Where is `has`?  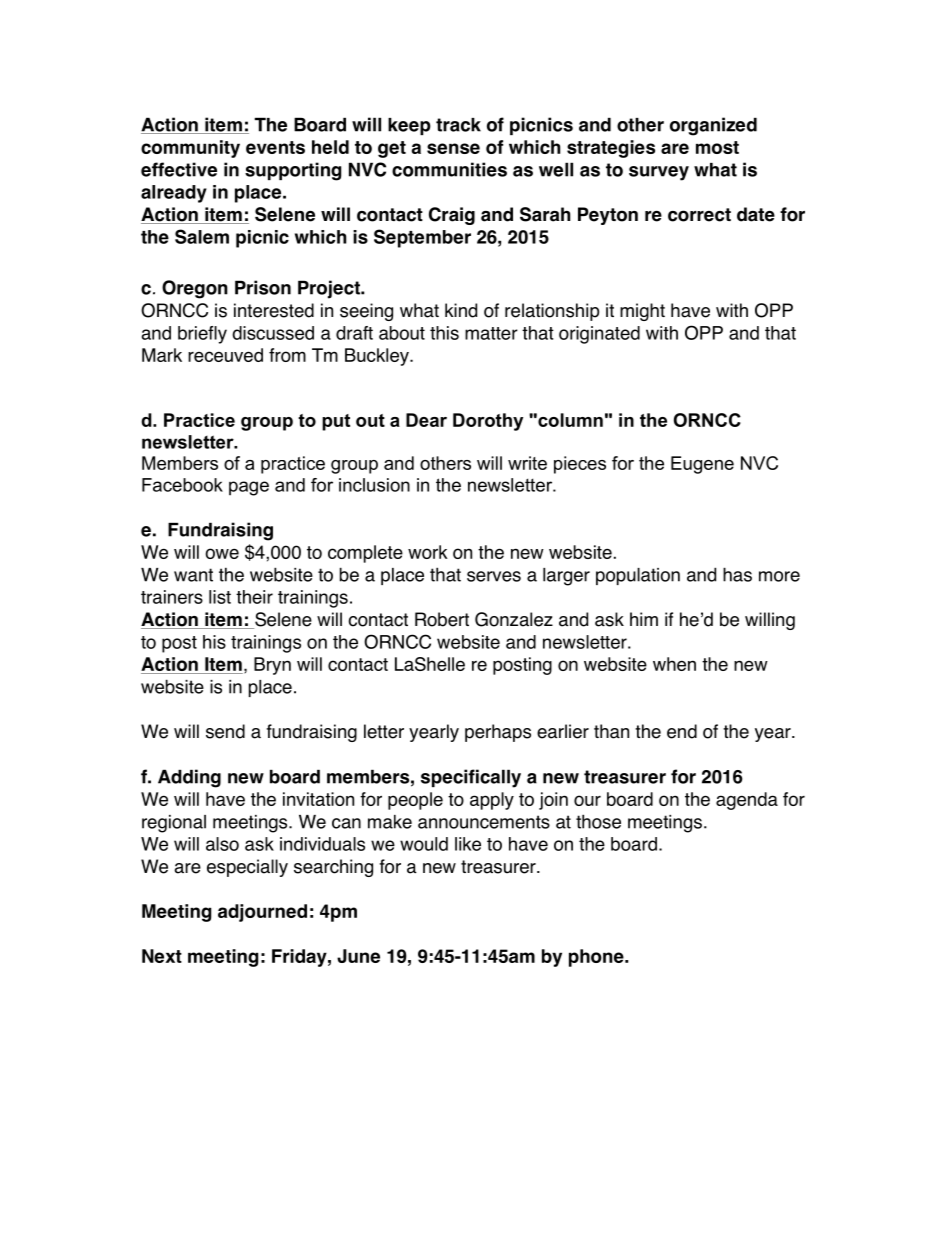
has is located at coordinates (737, 574).
